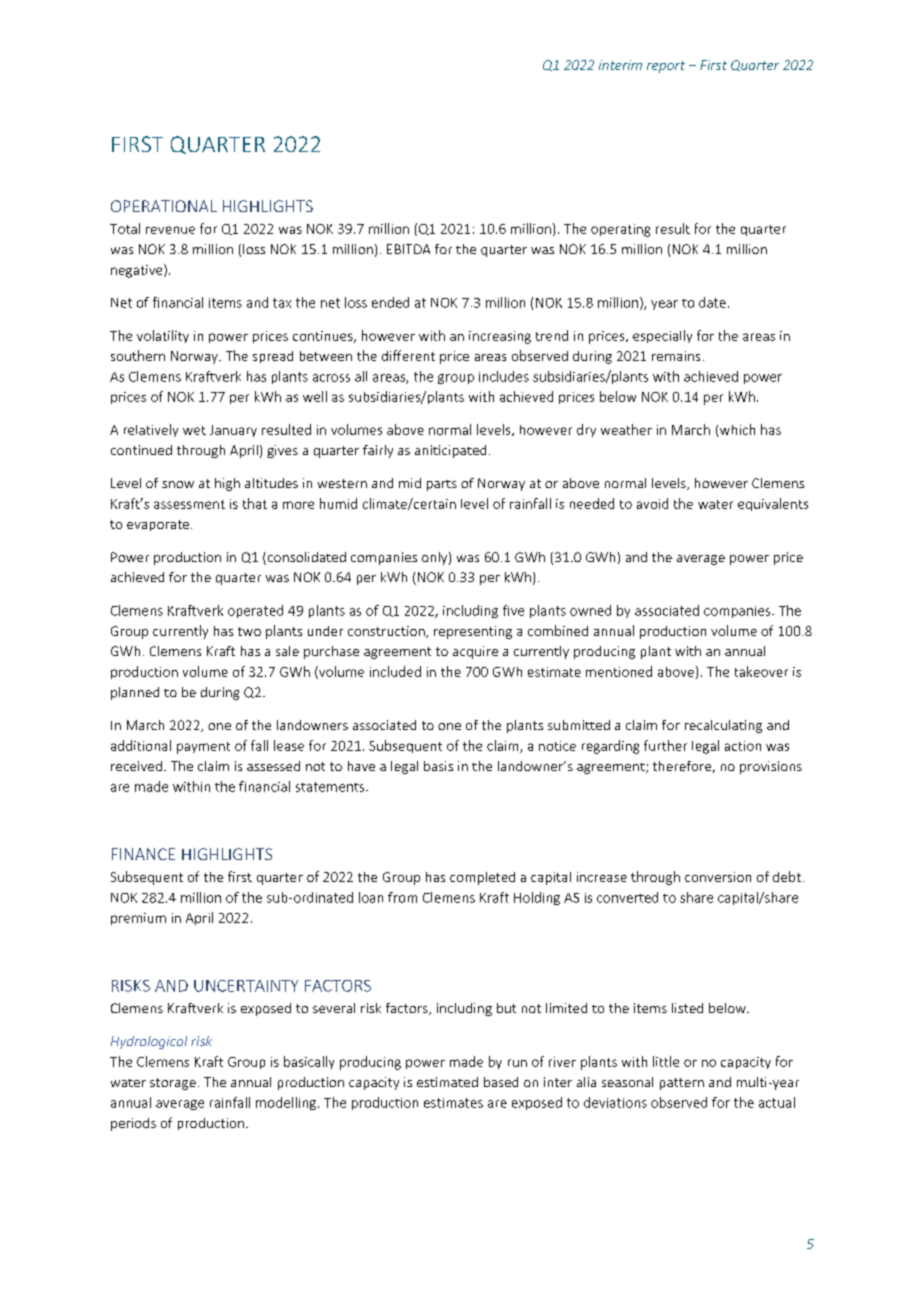 Image resolution: width=924 pixels, height=1308 pixels. I want to click on wet, so click(194, 430).
